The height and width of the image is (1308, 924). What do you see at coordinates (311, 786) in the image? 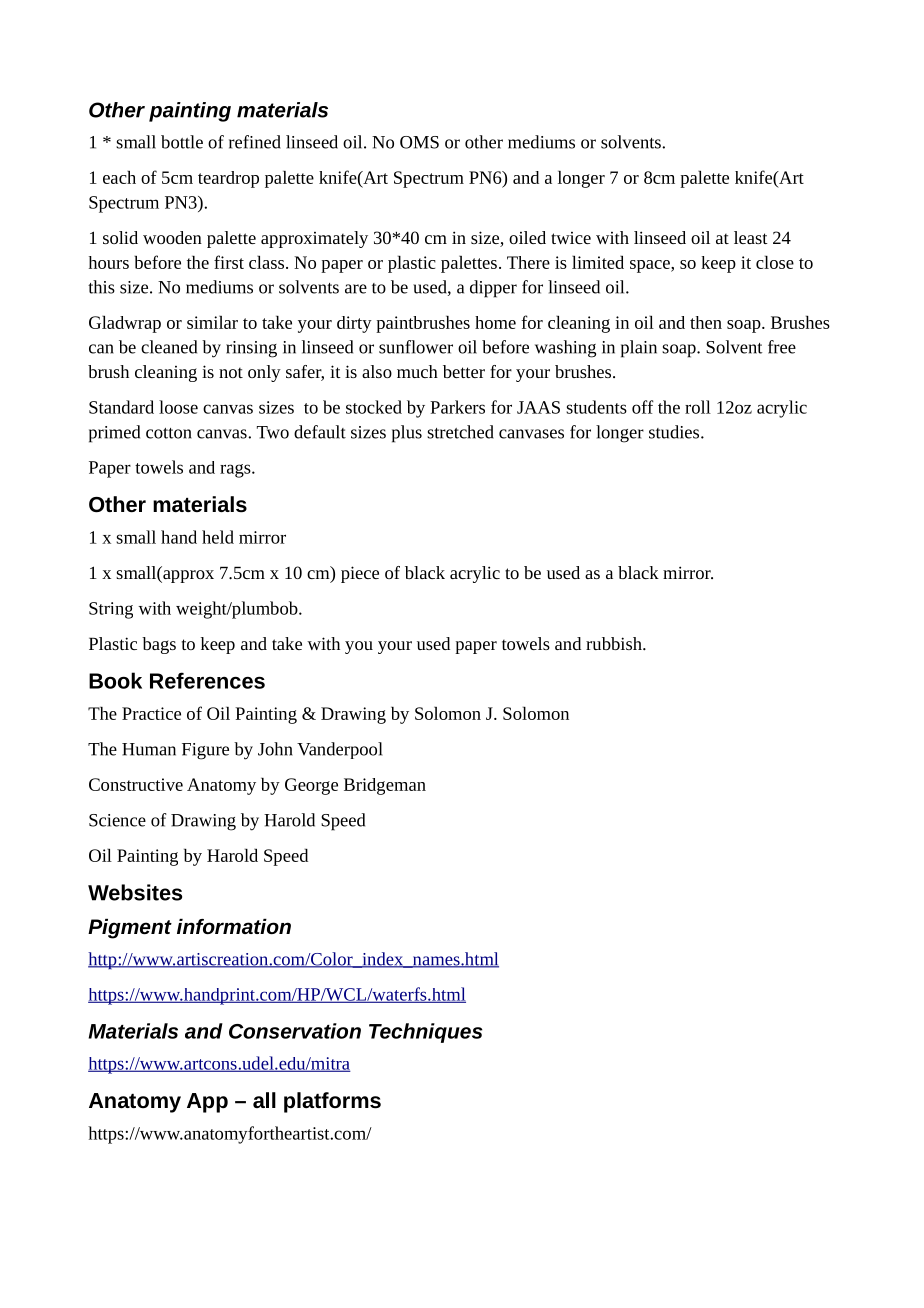
I see `George` at bounding box center [311, 786].
